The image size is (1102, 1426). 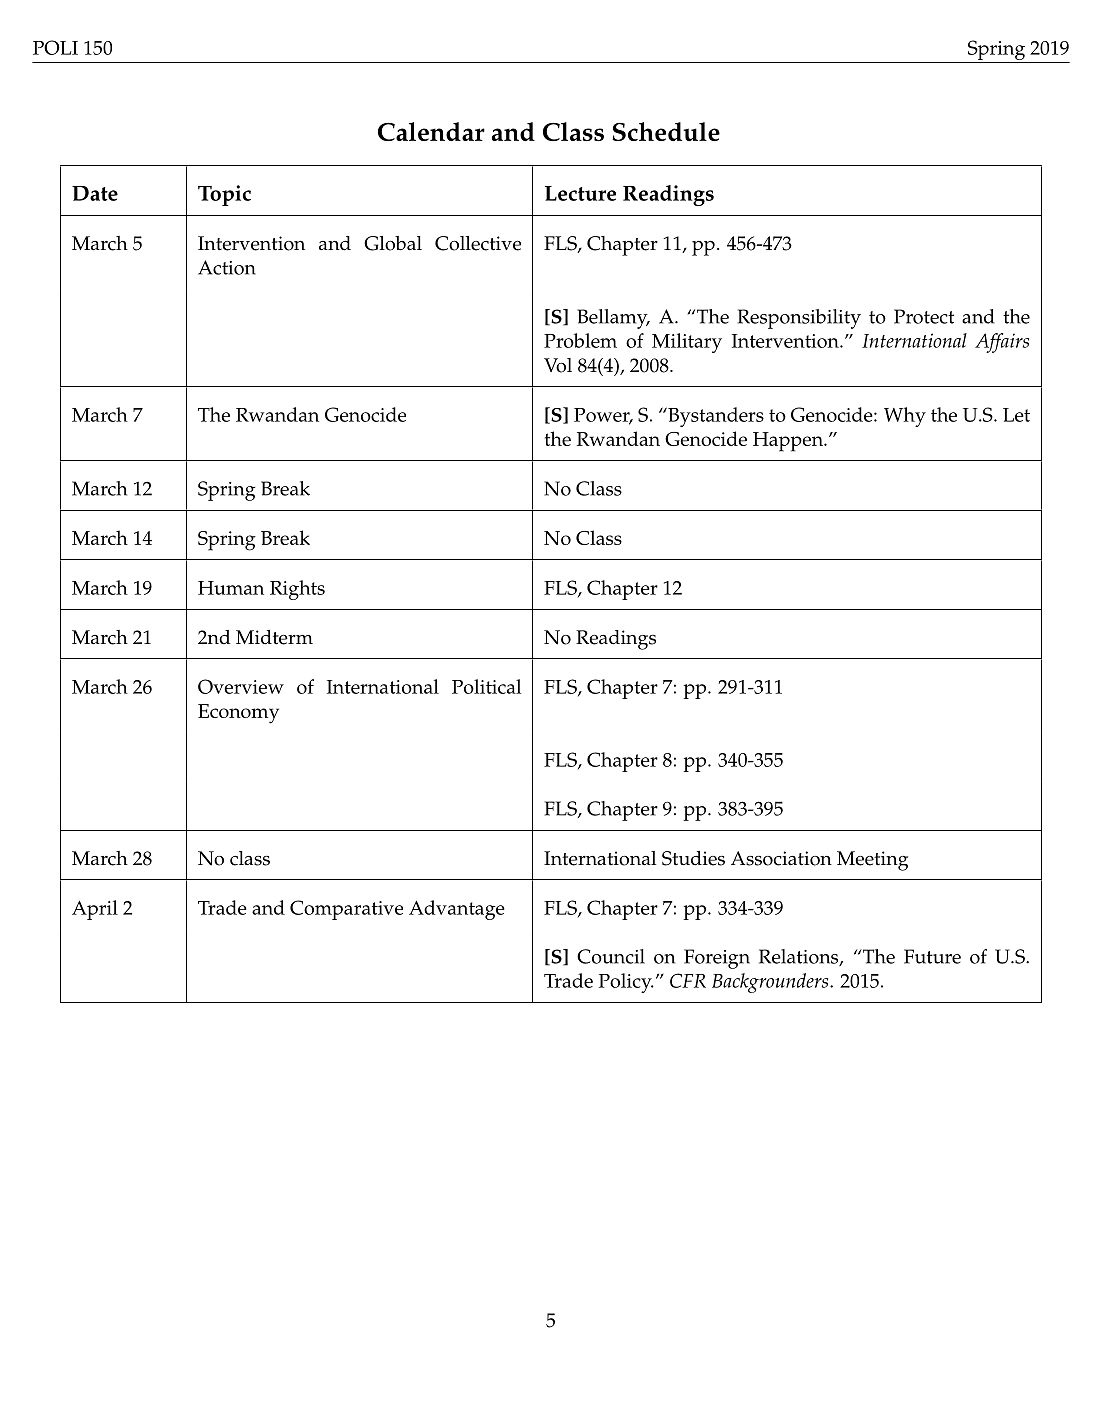 What do you see at coordinates (241, 686) in the screenshot?
I see `Overview` at bounding box center [241, 686].
